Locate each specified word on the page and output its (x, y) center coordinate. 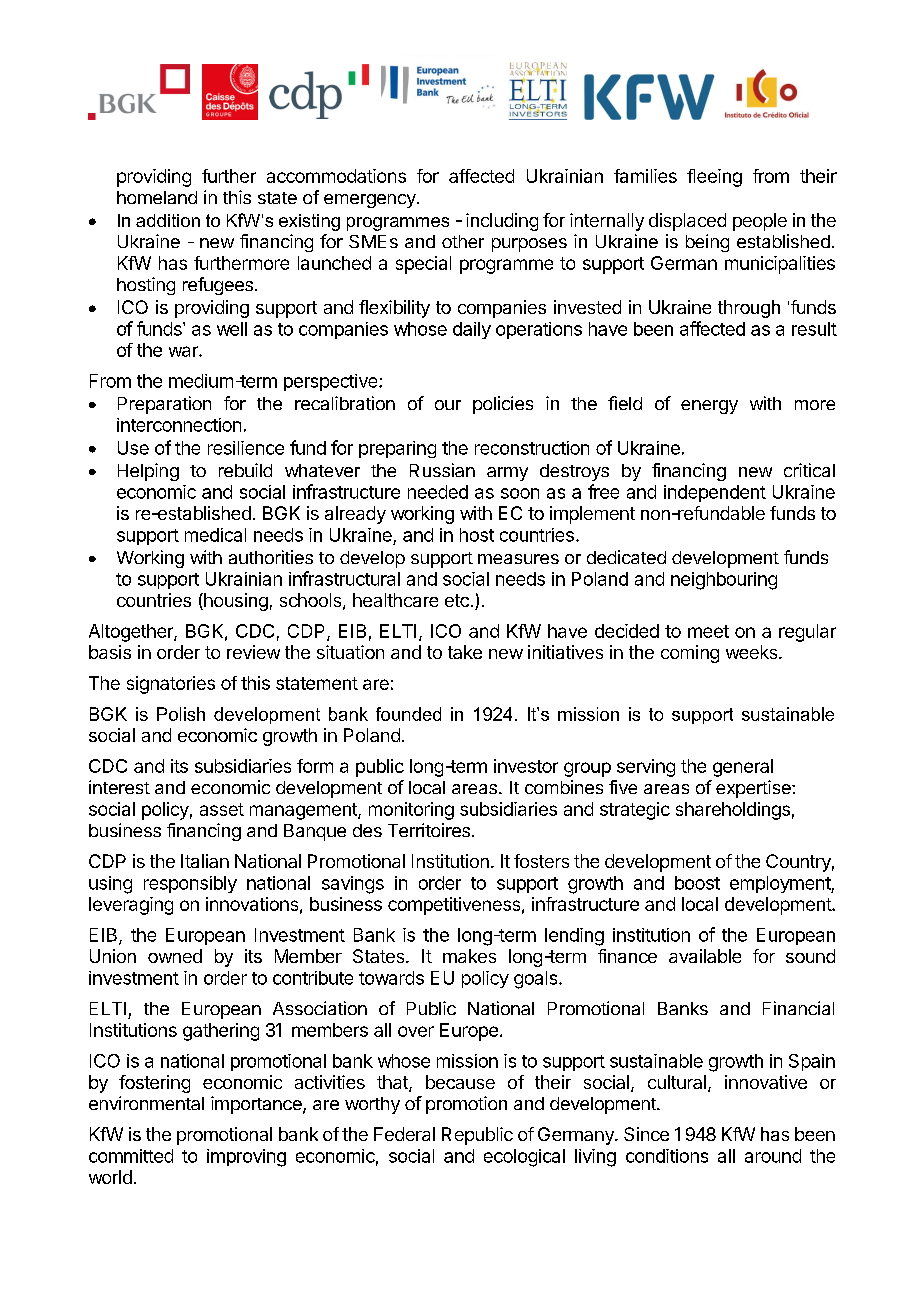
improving (246, 1158)
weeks (753, 652)
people (760, 222)
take (465, 652)
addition (168, 220)
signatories (171, 685)
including (502, 222)
